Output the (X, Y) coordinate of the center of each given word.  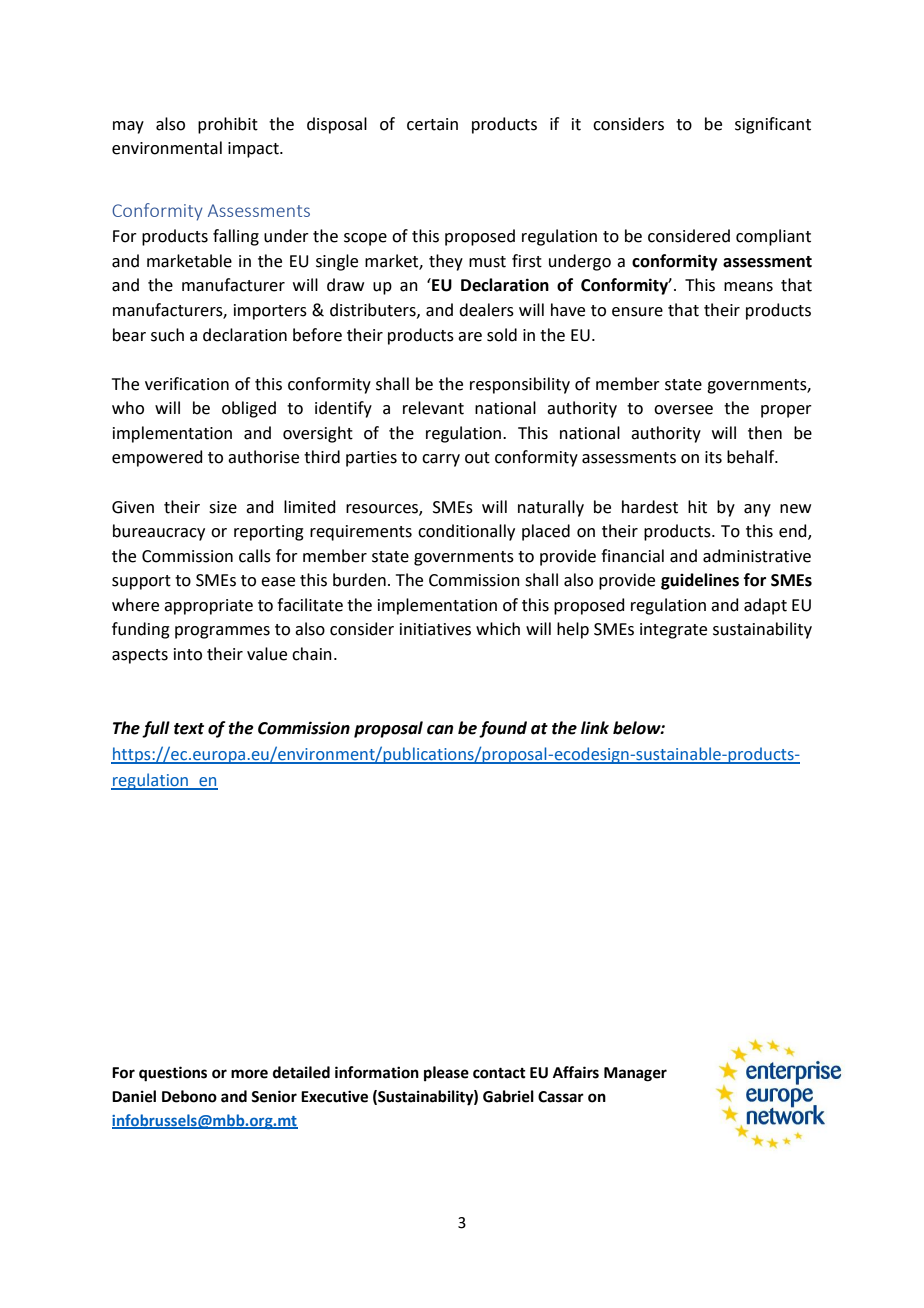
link (595, 727)
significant (773, 125)
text (189, 729)
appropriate (208, 607)
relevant (433, 408)
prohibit (228, 125)
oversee (683, 410)
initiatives (435, 629)
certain (432, 124)
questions (173, 1074)
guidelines (700, 581)
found (503, 729)
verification (187, 384)
